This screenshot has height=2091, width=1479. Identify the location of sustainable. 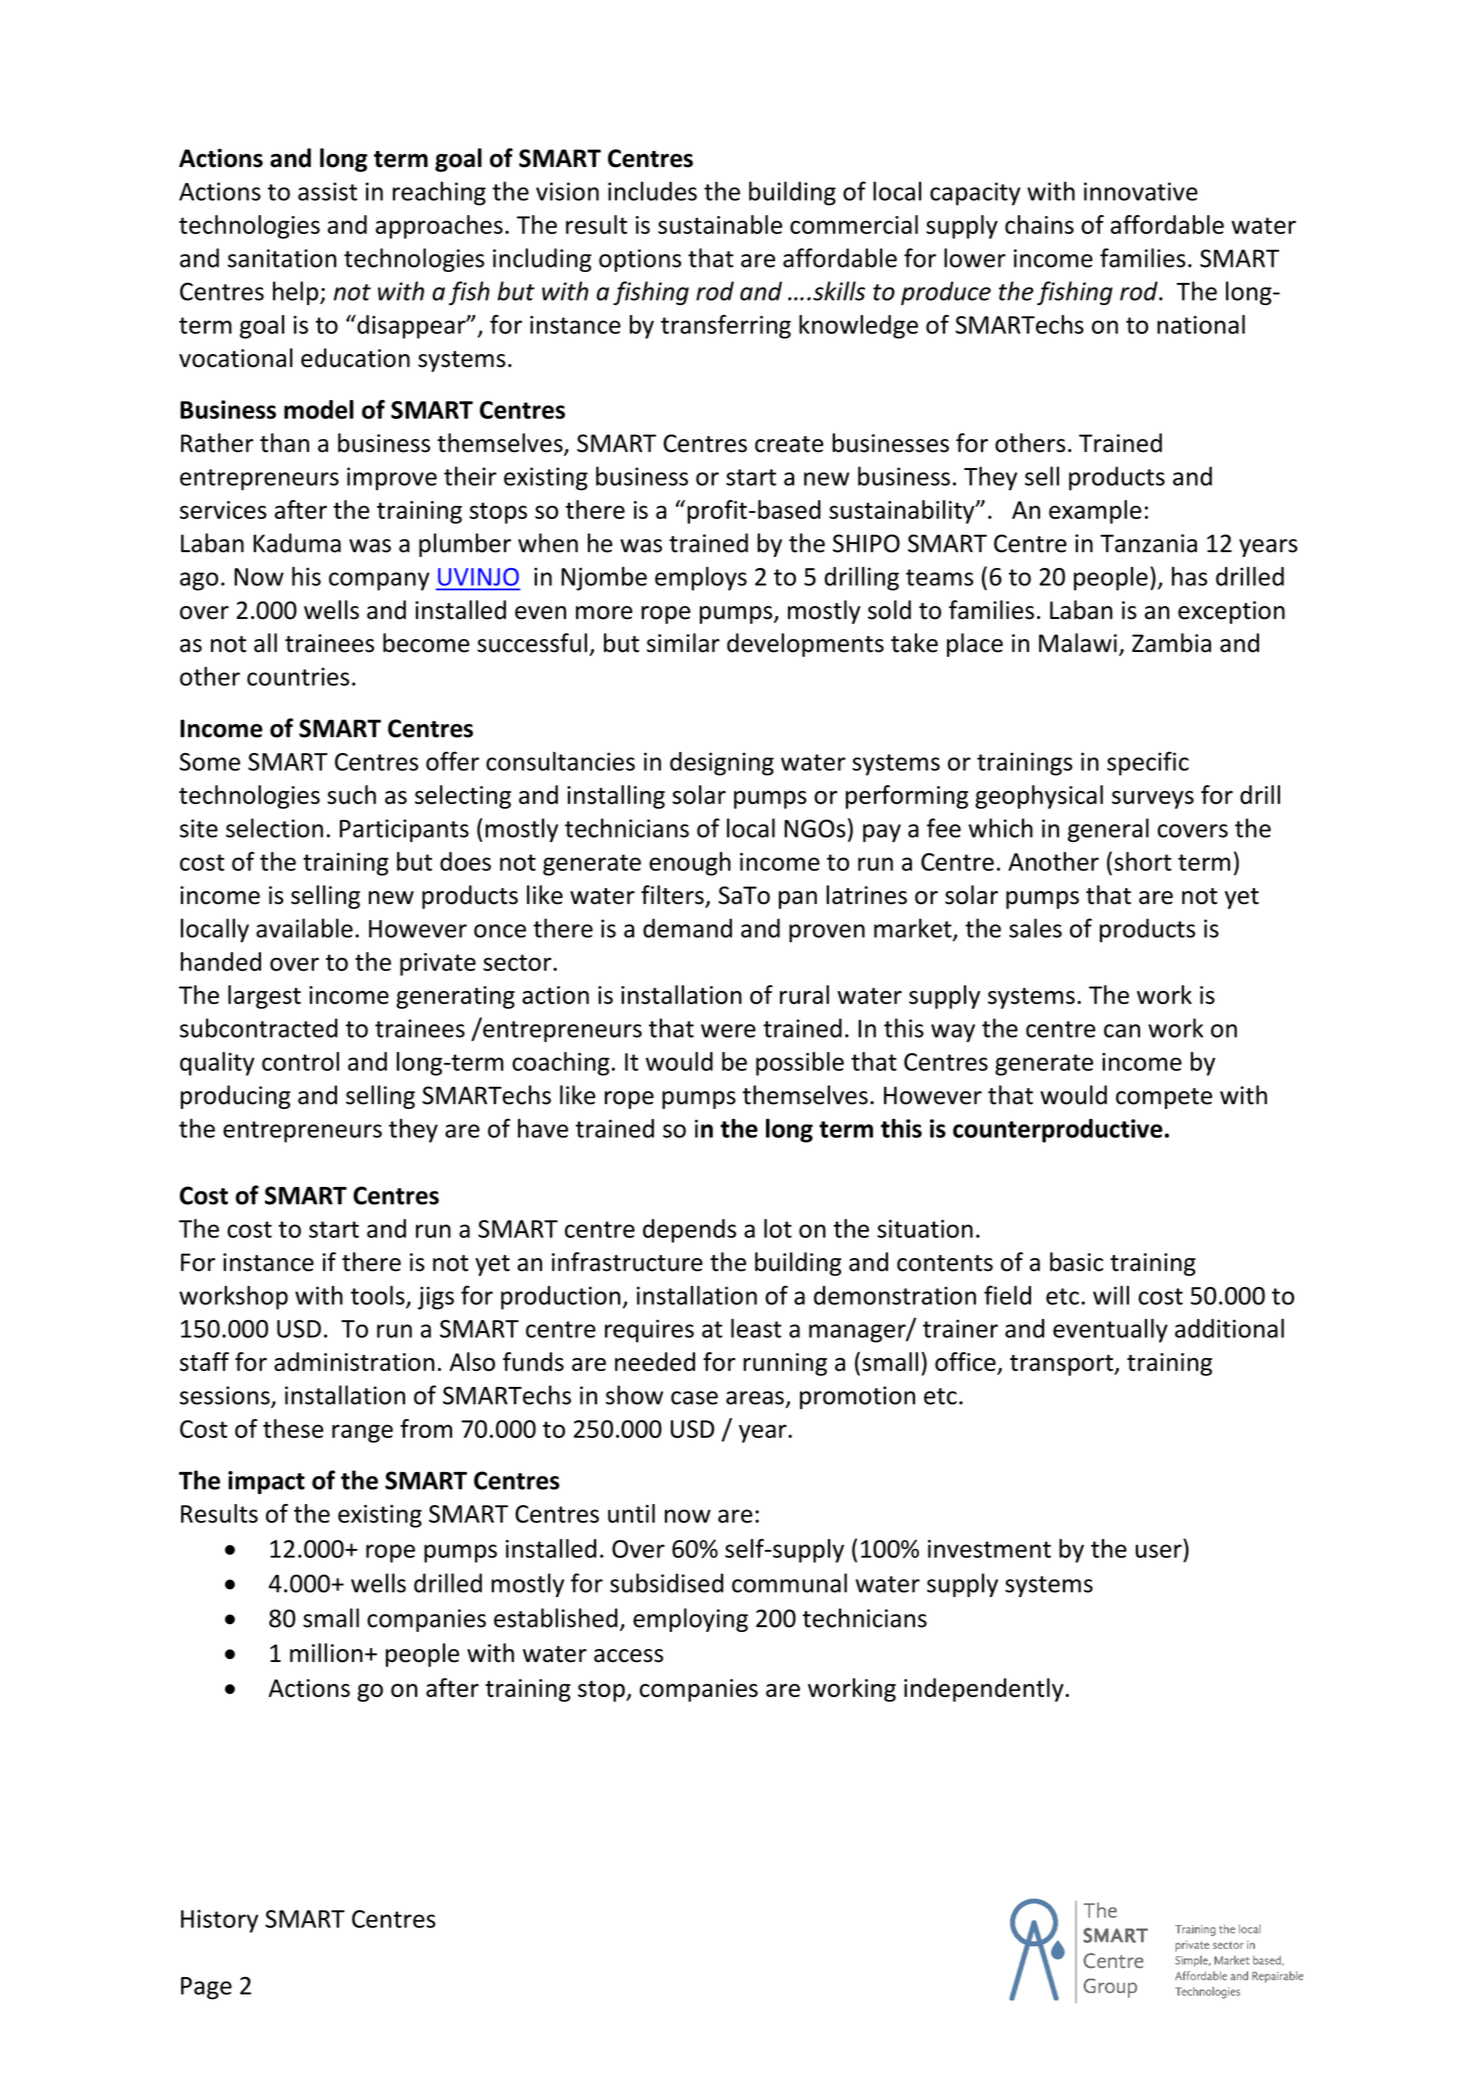
(720, 224).
